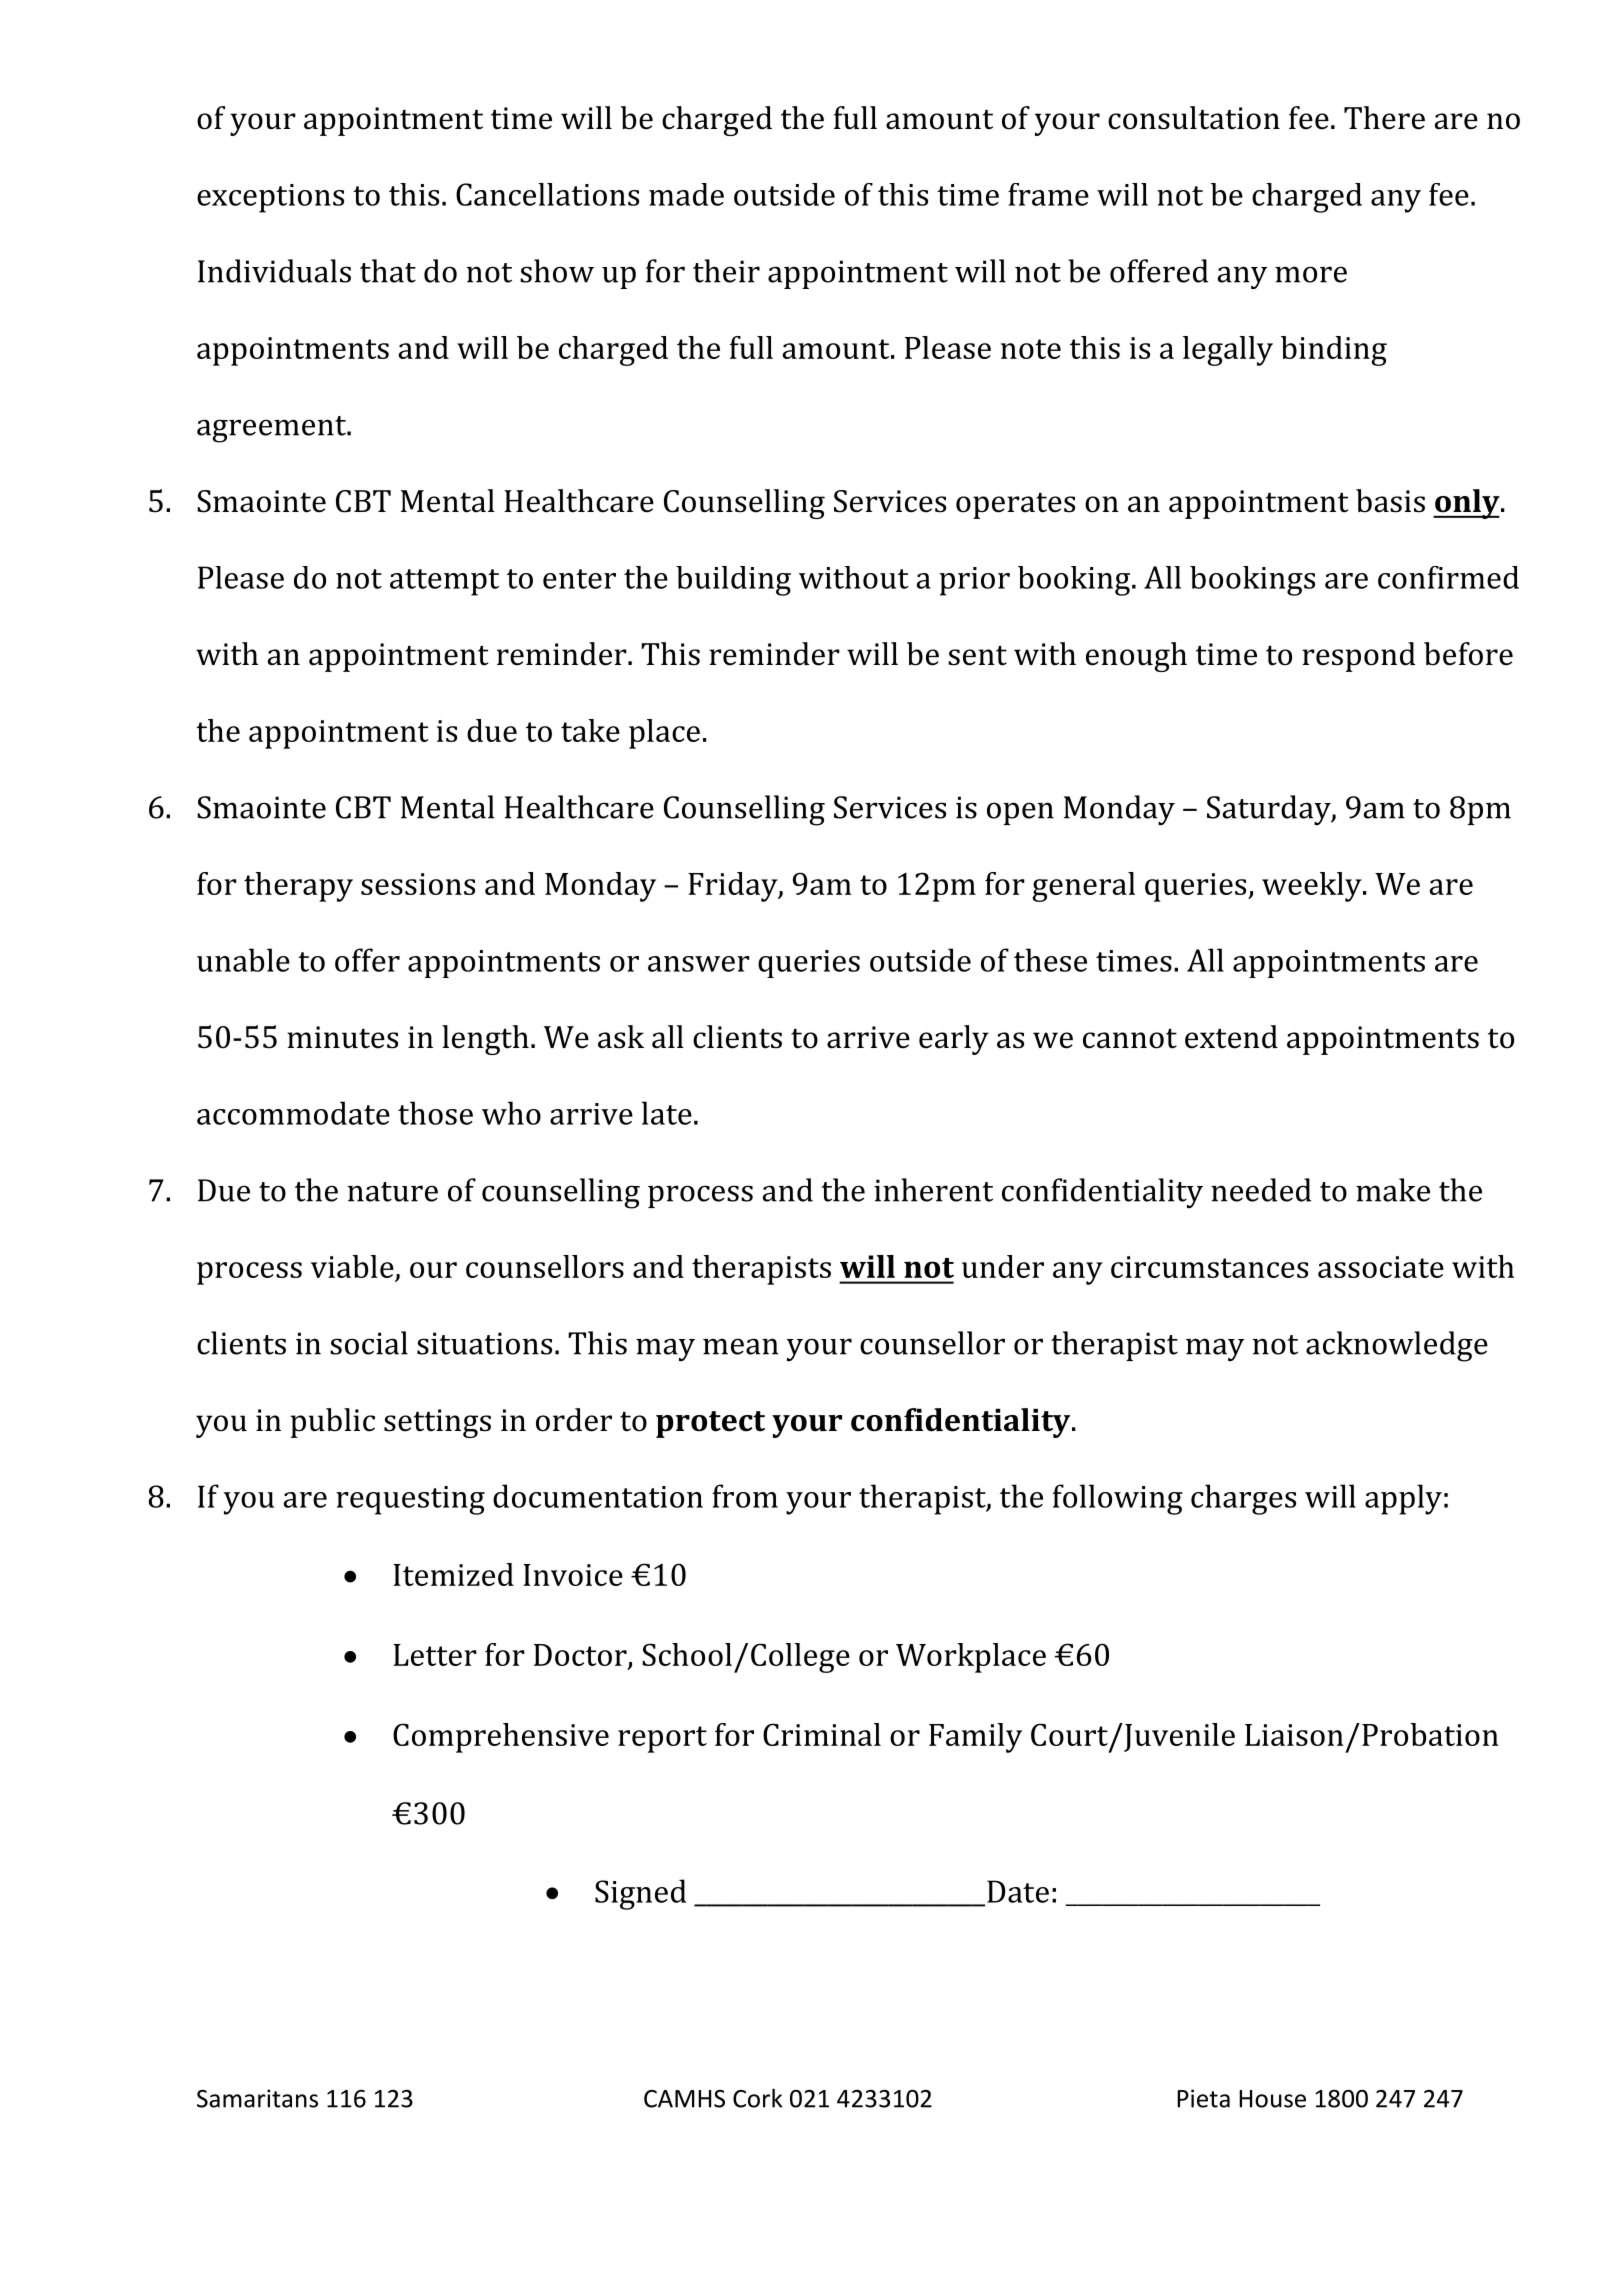 This page has width=1619, height=2289. Describe the element at coordinates (444, 582) in the page. I see `attempt` at that location.
